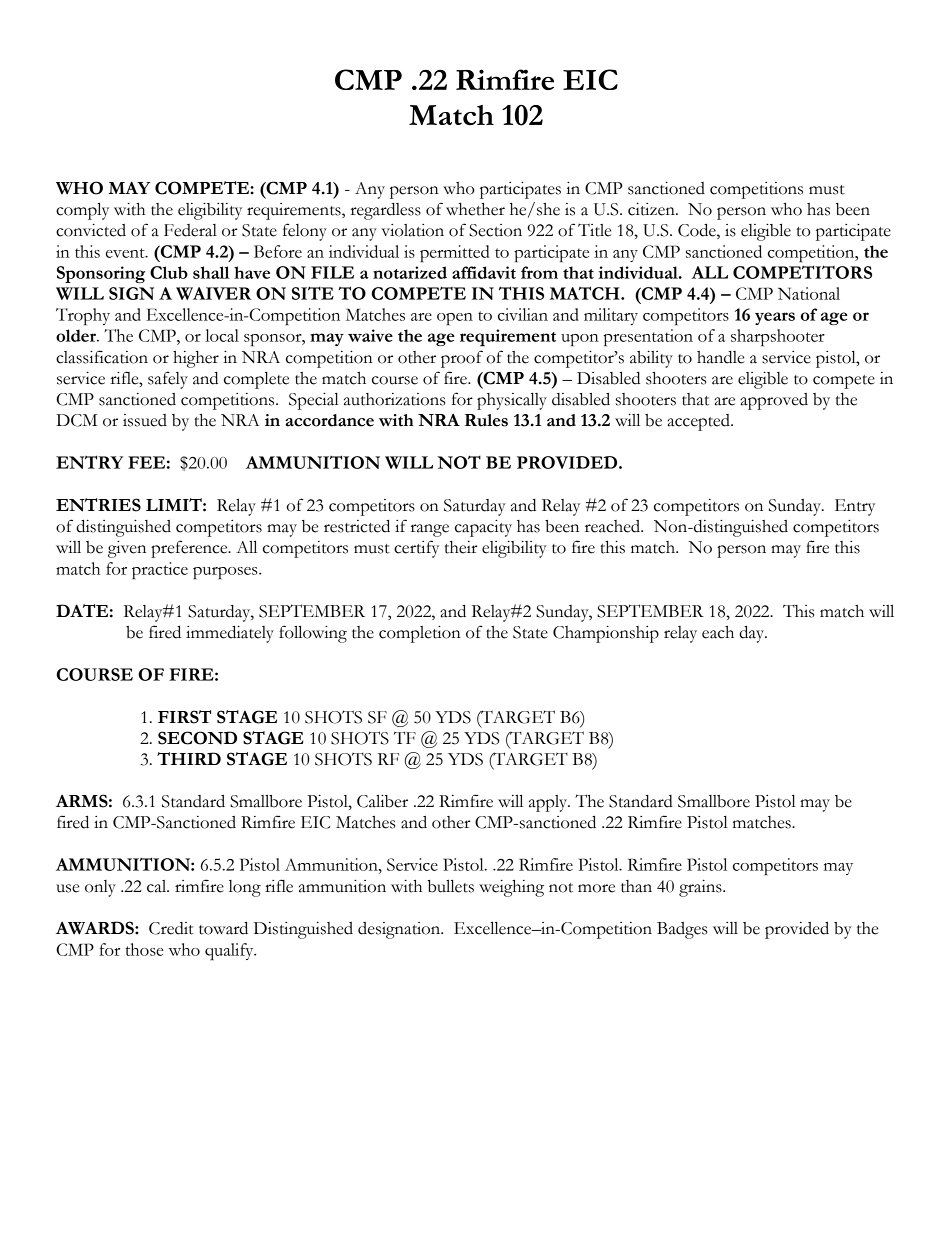  Describe the element at coordinates (190, 230) in the image. I see `Federal` at that location.
